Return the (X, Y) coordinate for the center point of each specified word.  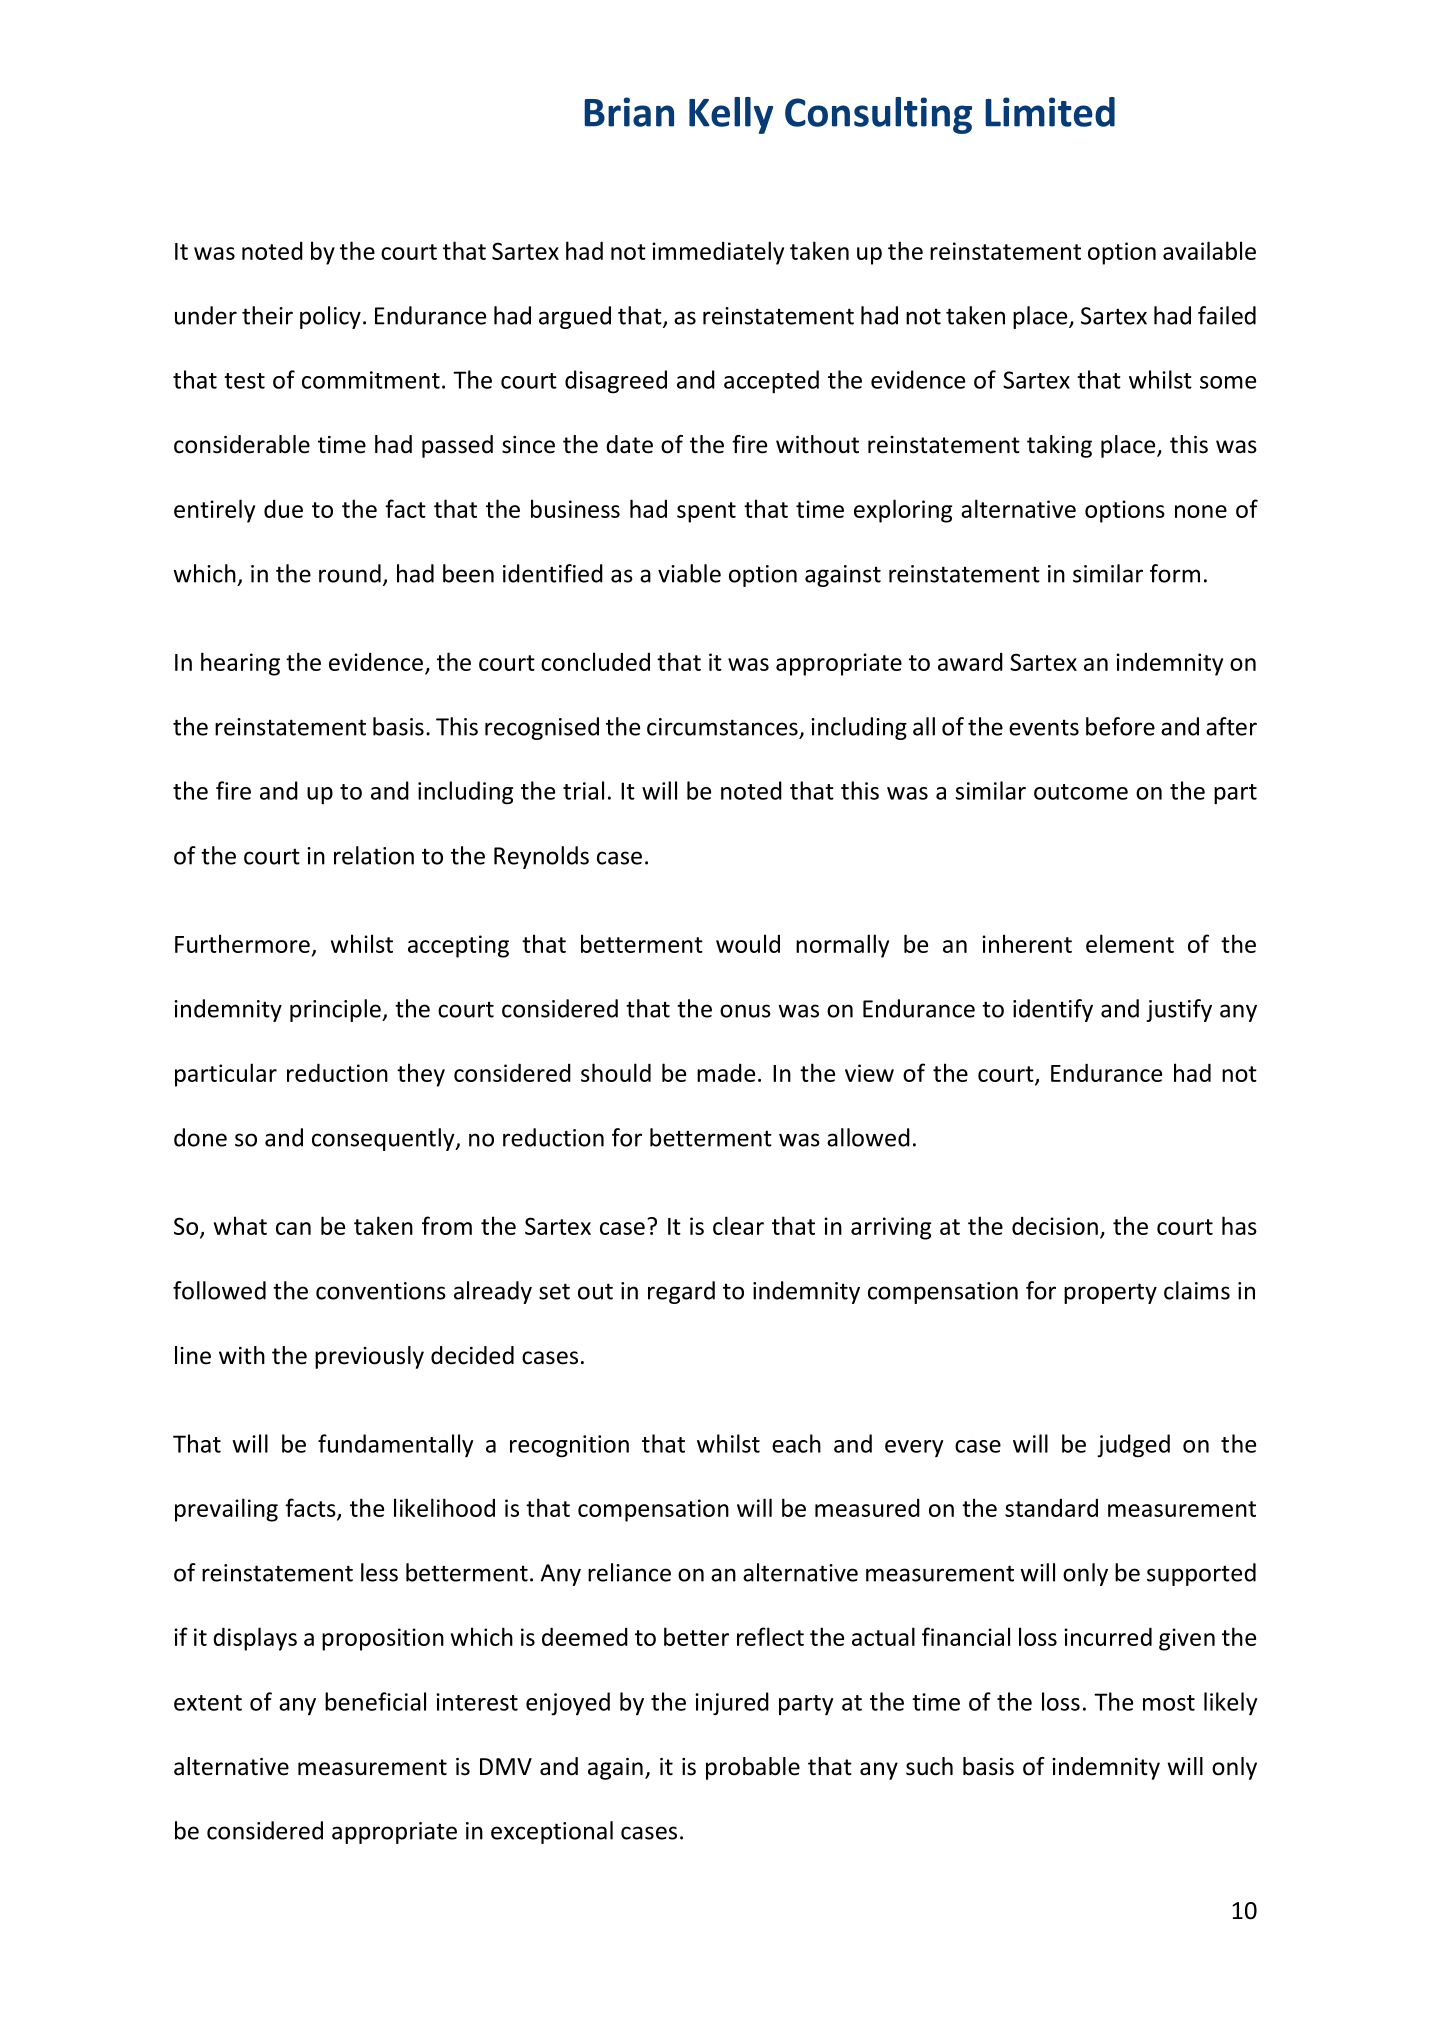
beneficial (375, 1701)
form (1175, 573)
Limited (1050, 112)
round (350, 573)
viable (689, 573)
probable (753, 1768)
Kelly (731, 115)
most (1169, 1703)
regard (681, 1292)
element (1130, 943)
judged (1133, 1446)
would (748, 943)
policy (330, 317)
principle (336, 1010)
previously (369, 1357)
